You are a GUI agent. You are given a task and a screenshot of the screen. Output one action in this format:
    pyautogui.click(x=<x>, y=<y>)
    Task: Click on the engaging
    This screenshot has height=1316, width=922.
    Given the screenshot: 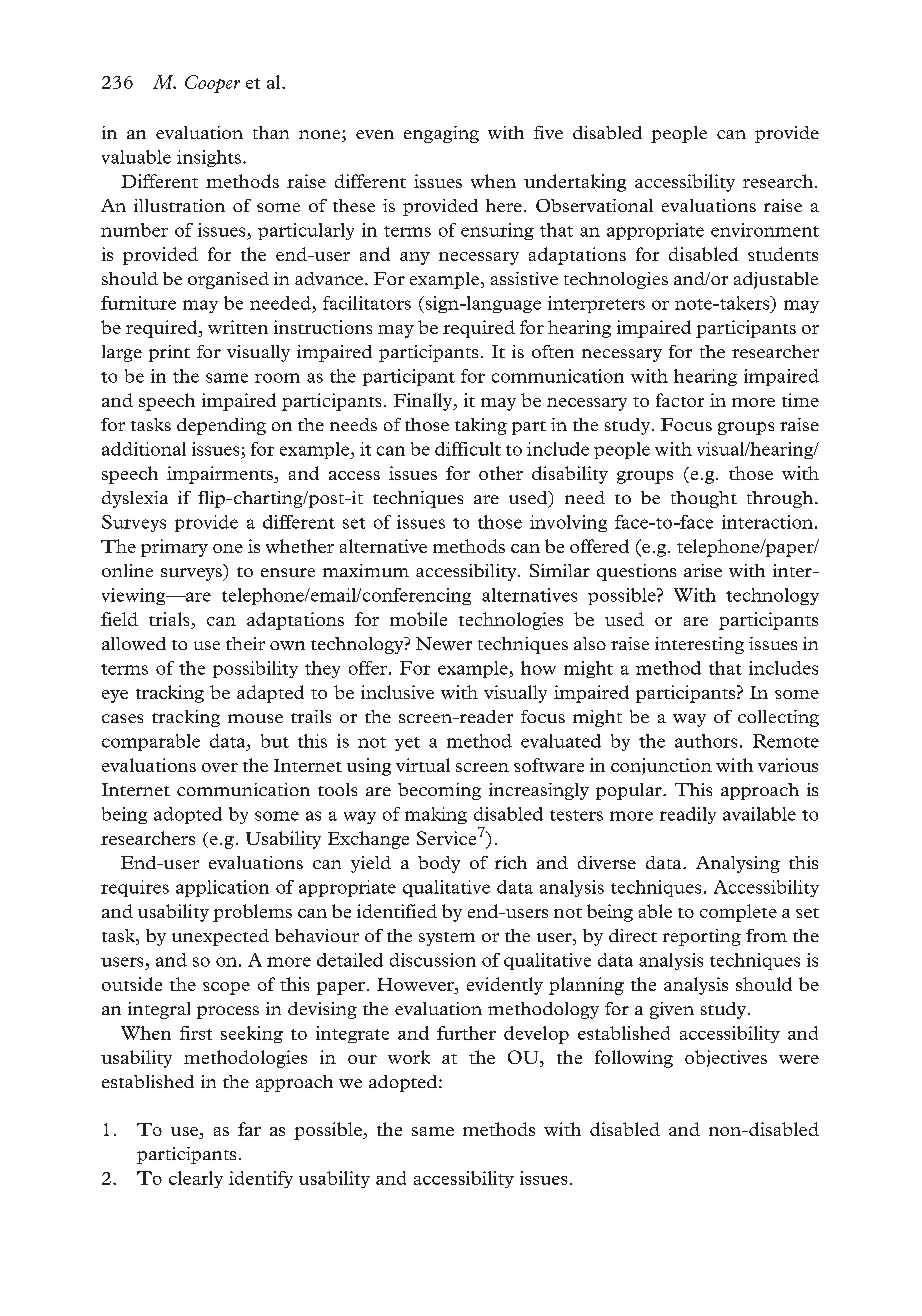 What is the action you would take?
    pyautogui.click(x=441, y=134)
